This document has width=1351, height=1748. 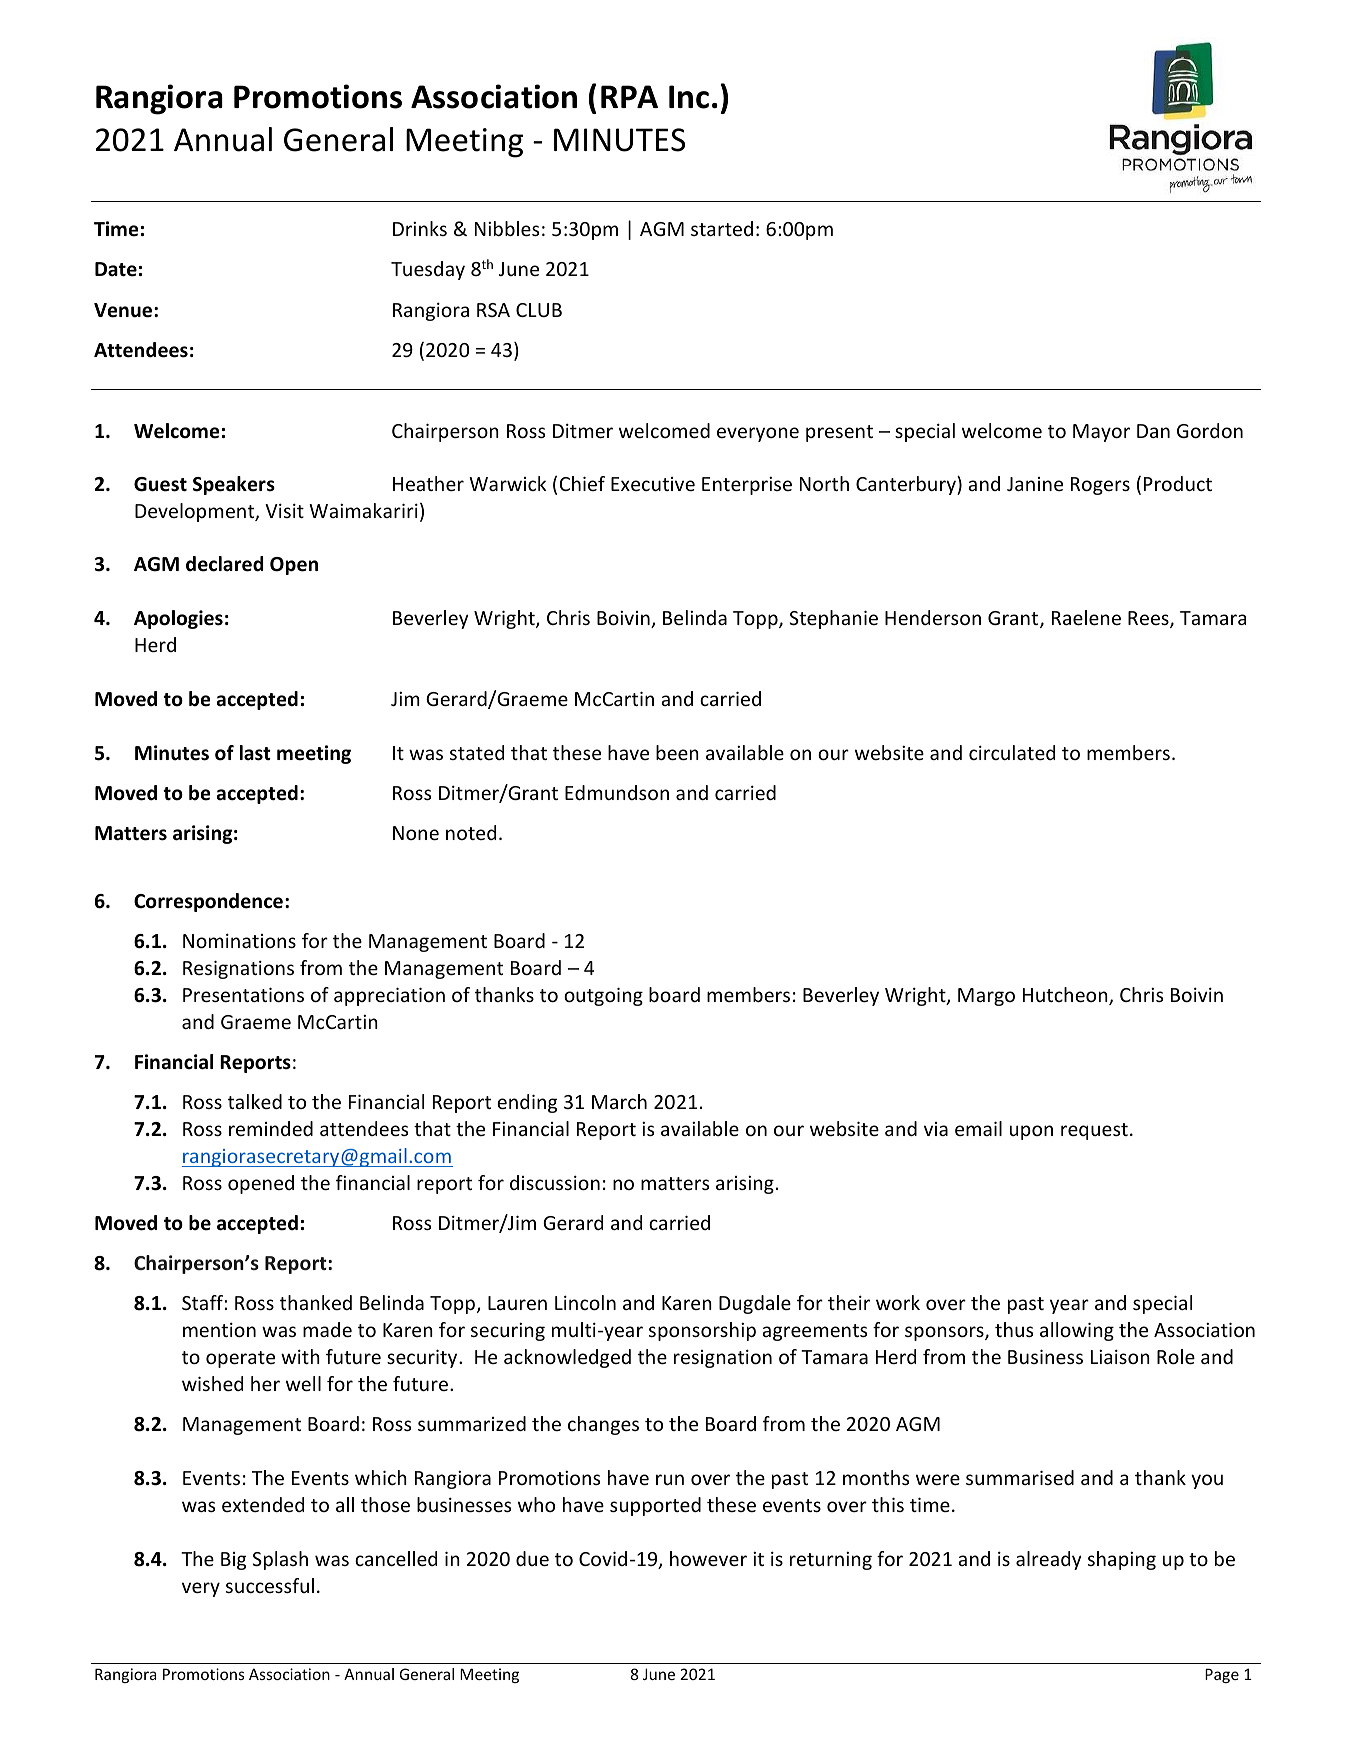 What do you see at coordinates (1077, 1331) in the document?
I see `allowing` at bounding box center [1077, 1331].
